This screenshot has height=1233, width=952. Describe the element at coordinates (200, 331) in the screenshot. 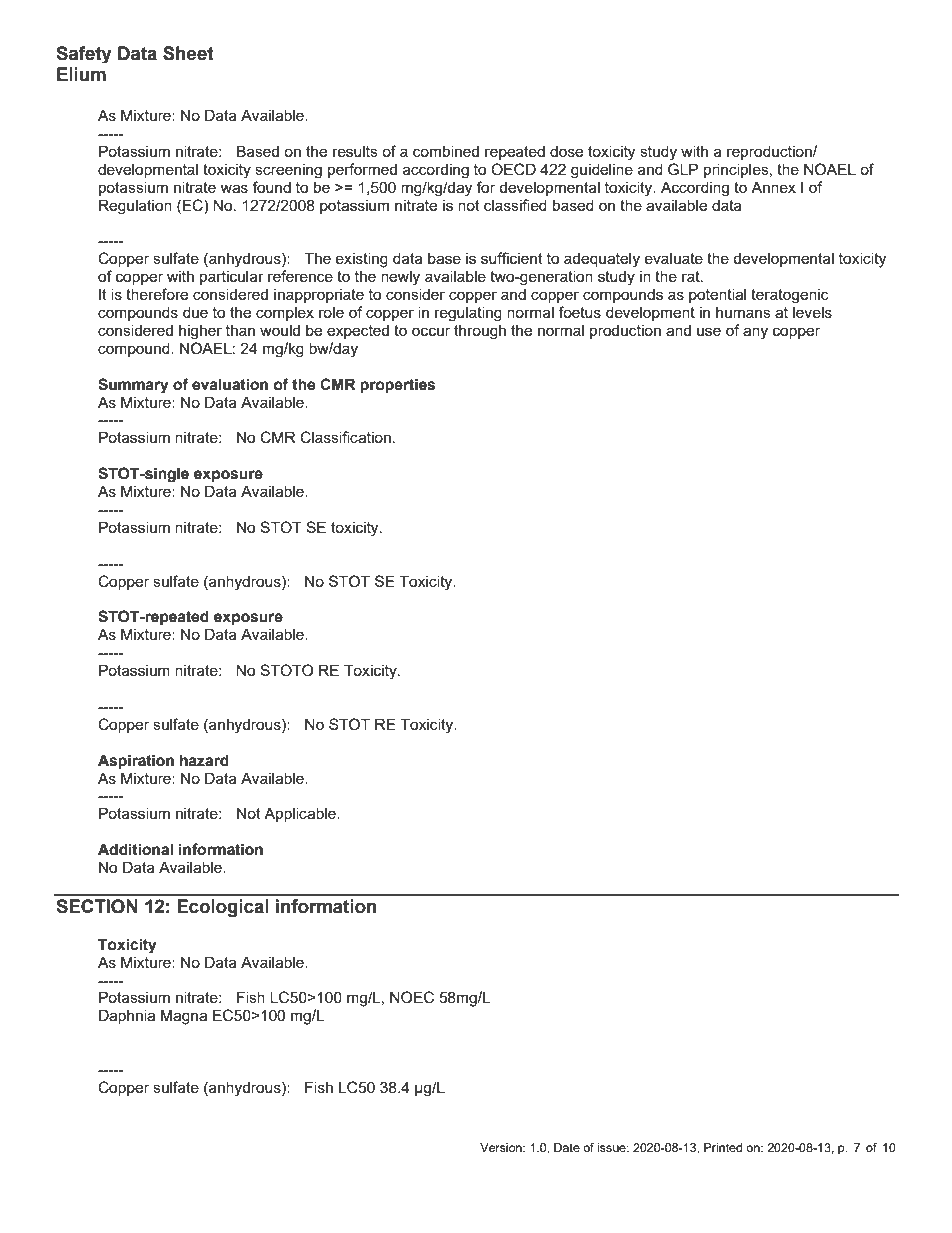

I see `higher` at that location.
